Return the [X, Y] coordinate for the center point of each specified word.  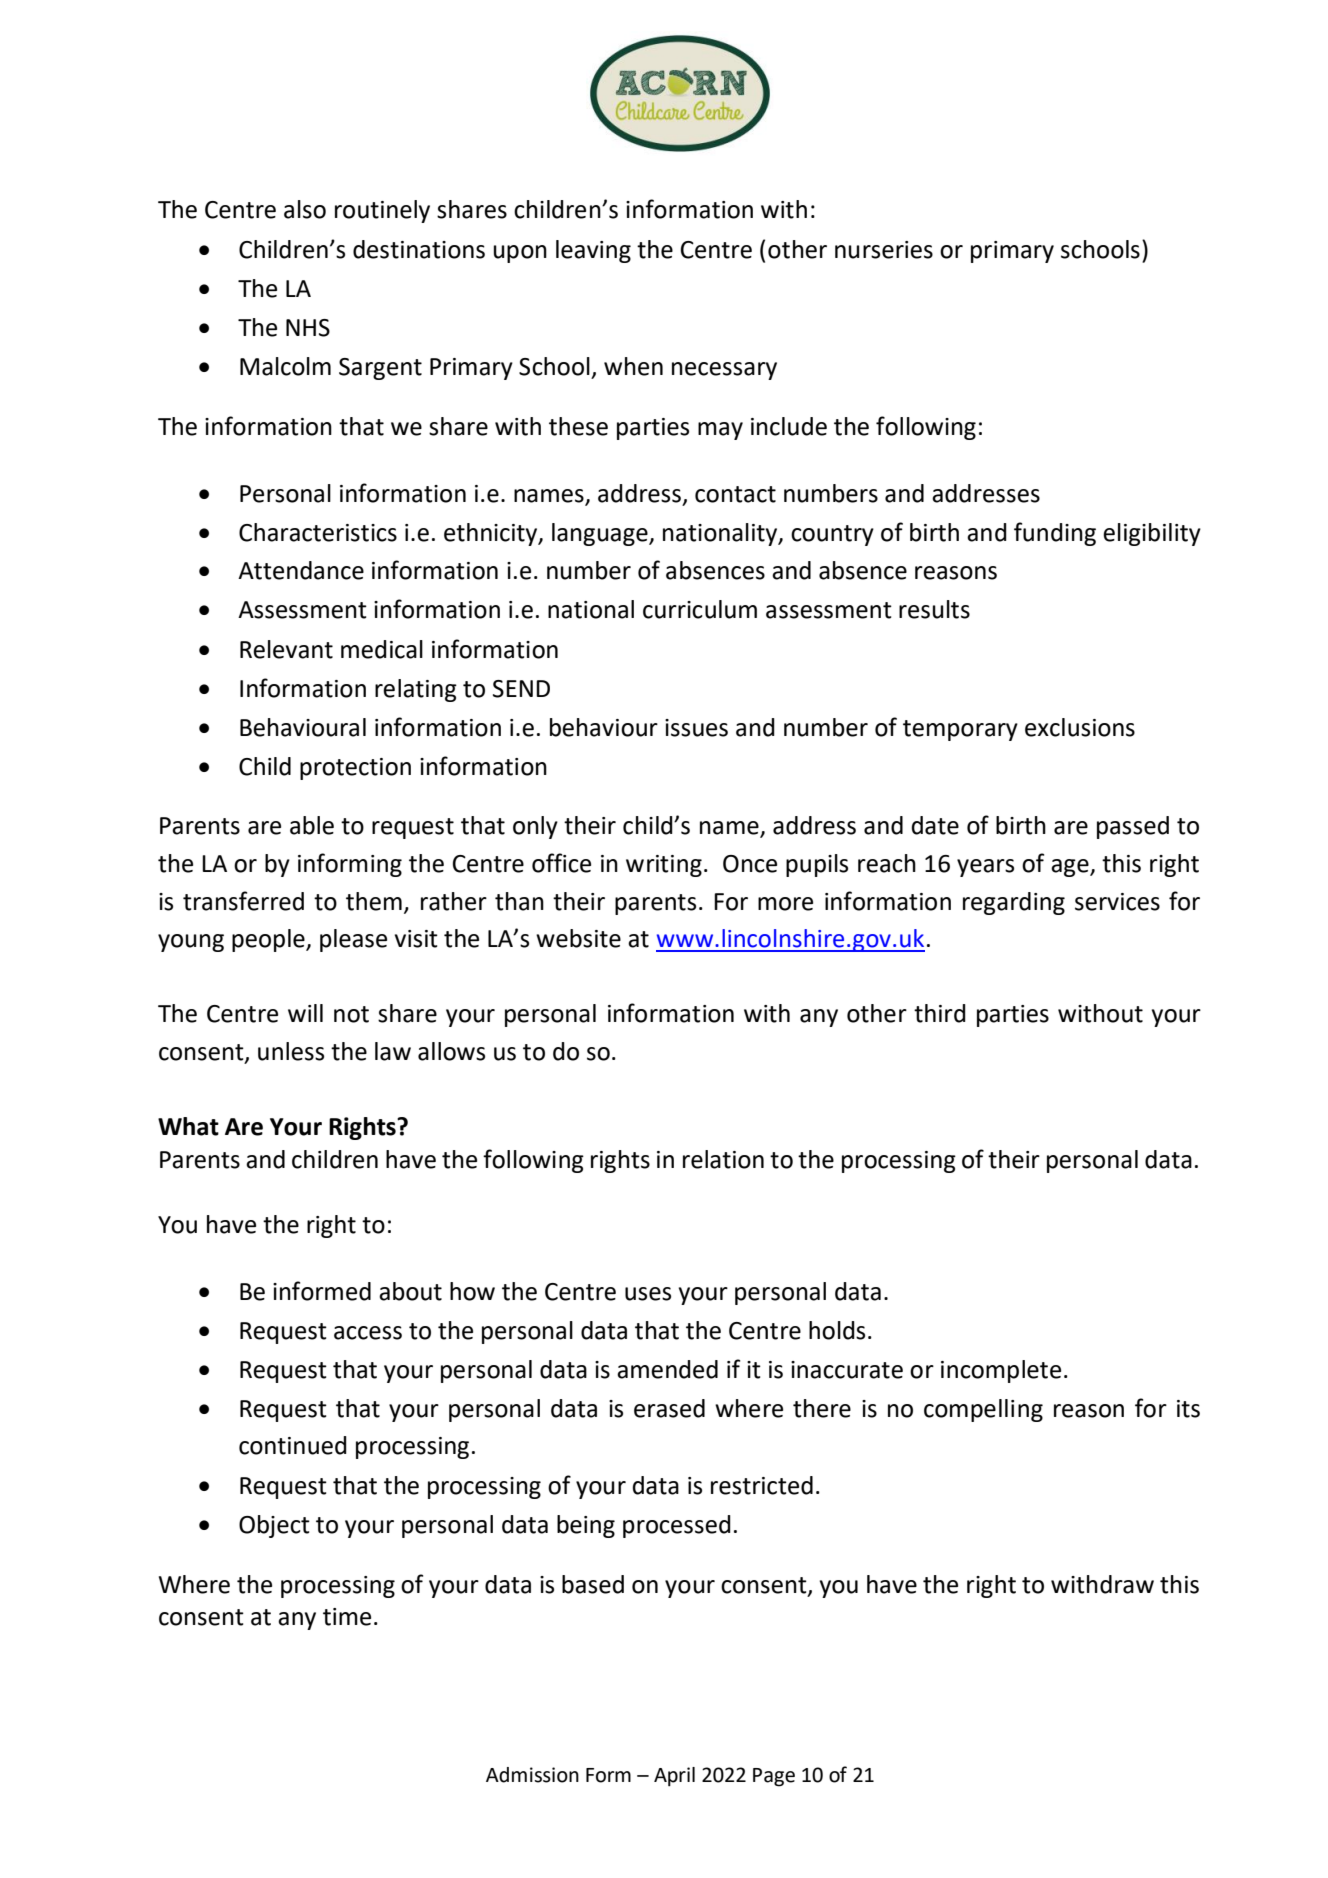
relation [723, 1159]
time [347, 1617]
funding [1055, 534]
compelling [983, 1410]
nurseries [884, 250]
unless [291, 1051]
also [305, 209]
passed [1133, 827]
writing [664, 866]
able [312, 825]
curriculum [700, 609]
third [940, 1013]
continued [293, 1445]
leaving [593, 251]
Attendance [301, 570]
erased [669, 1408]
